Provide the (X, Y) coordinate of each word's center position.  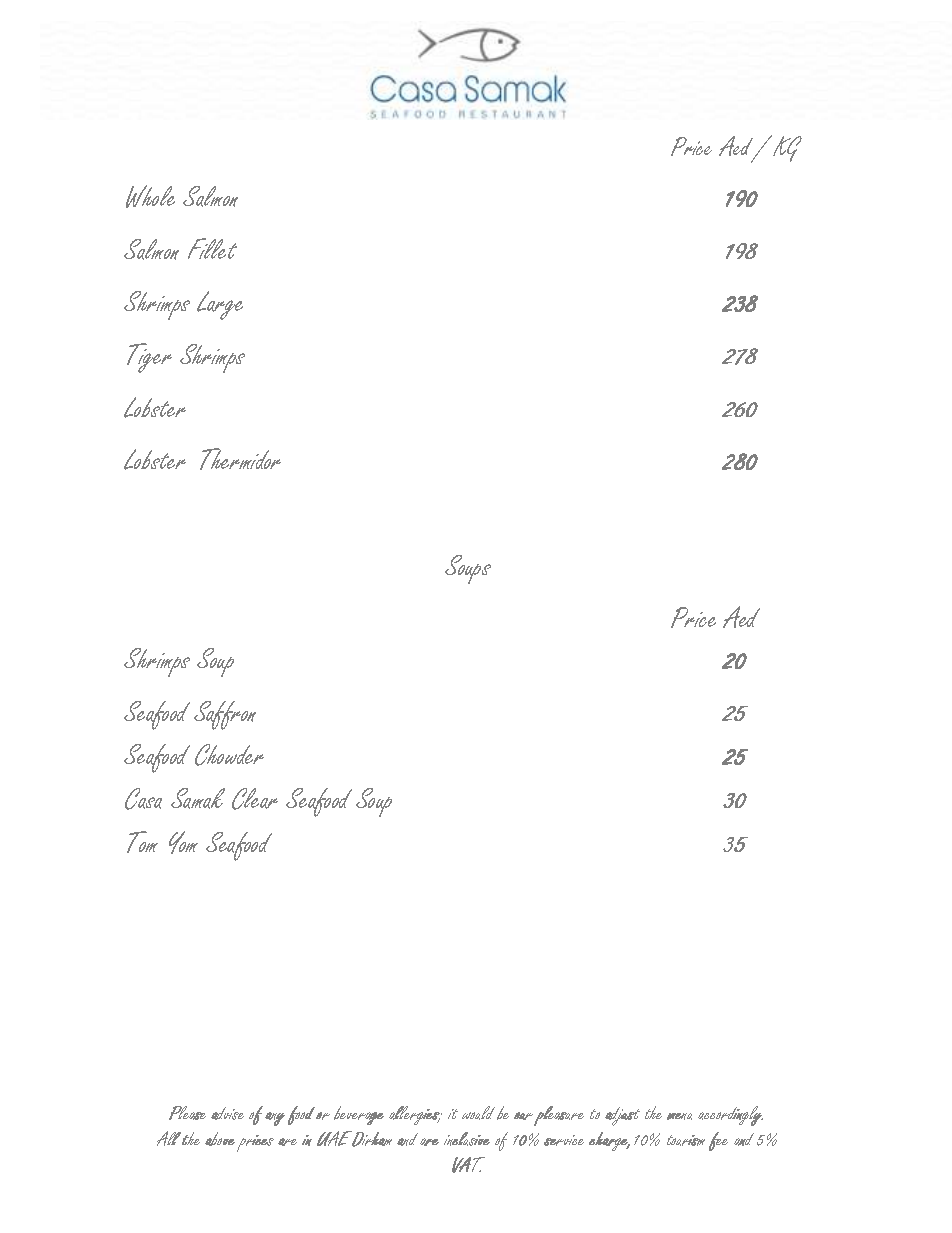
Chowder (229, 755)
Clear (255, 799)
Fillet (212, 248)
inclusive (467, 1139)
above (220, 1139)
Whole (150, 196)
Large (220, 305)
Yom (183, 842)
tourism (686, 1140)
